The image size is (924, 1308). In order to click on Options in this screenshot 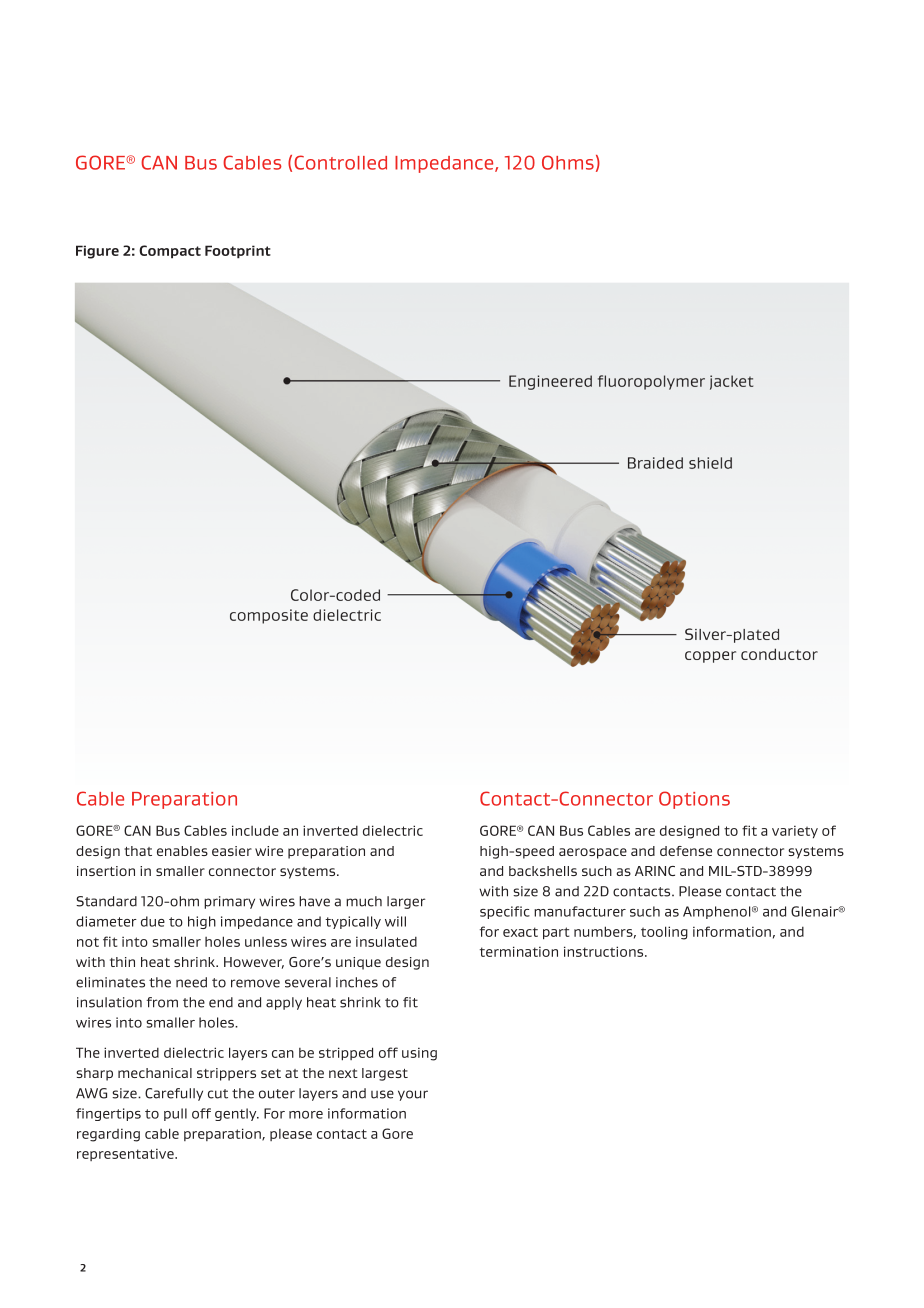, I will do `click(694, 800)`.
